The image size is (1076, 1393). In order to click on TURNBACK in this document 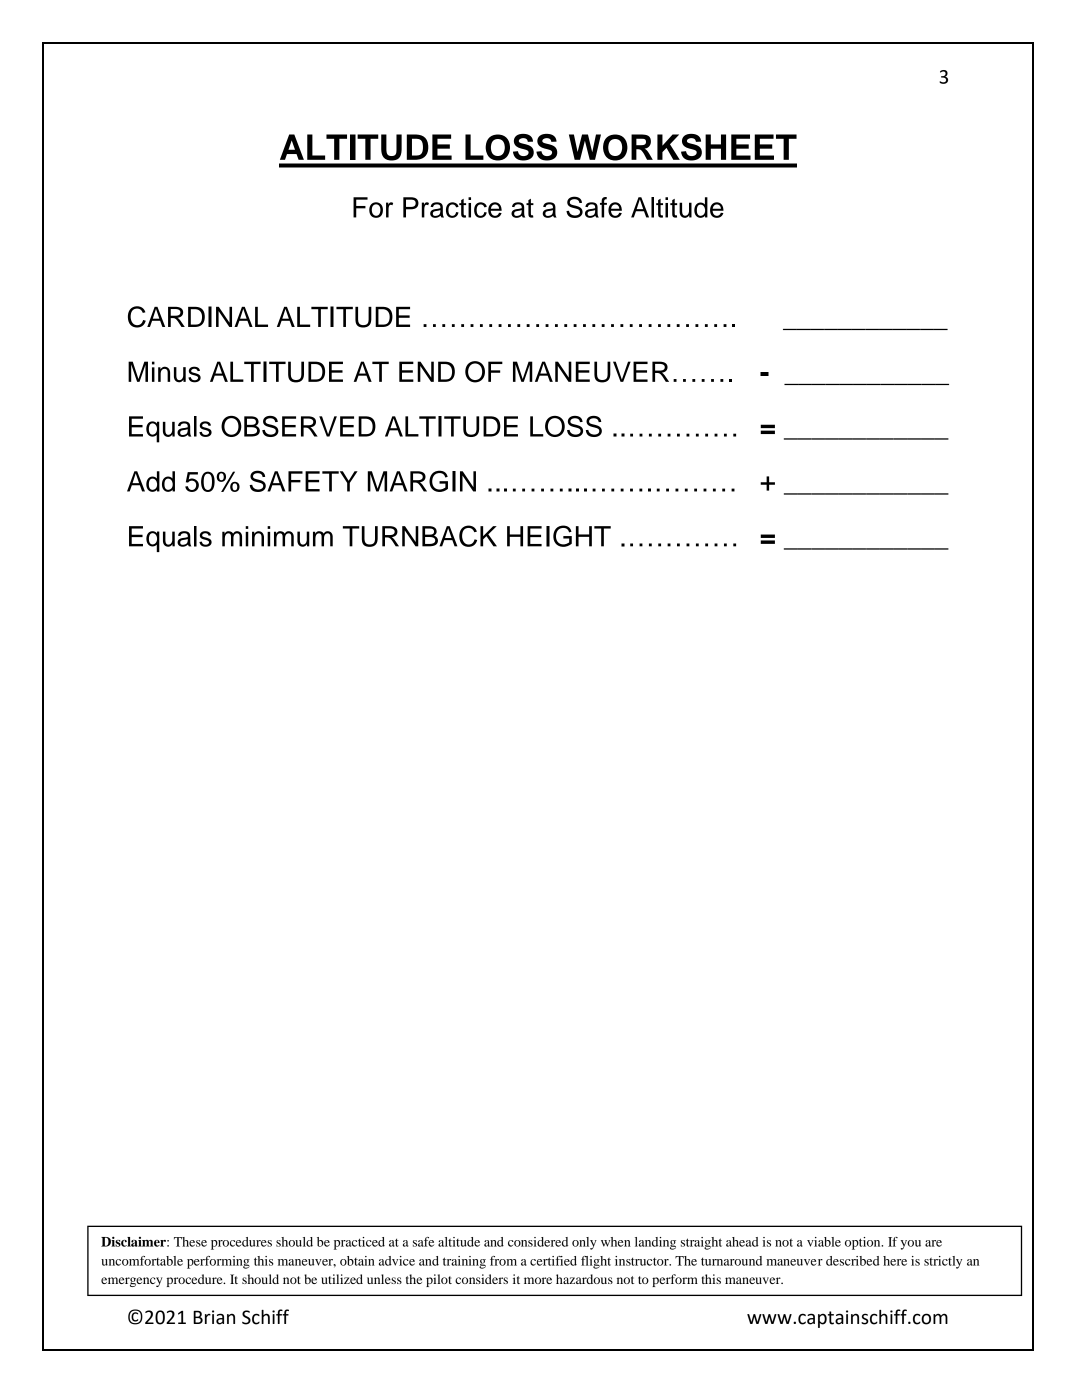, I will do `click(420, 536)`.
